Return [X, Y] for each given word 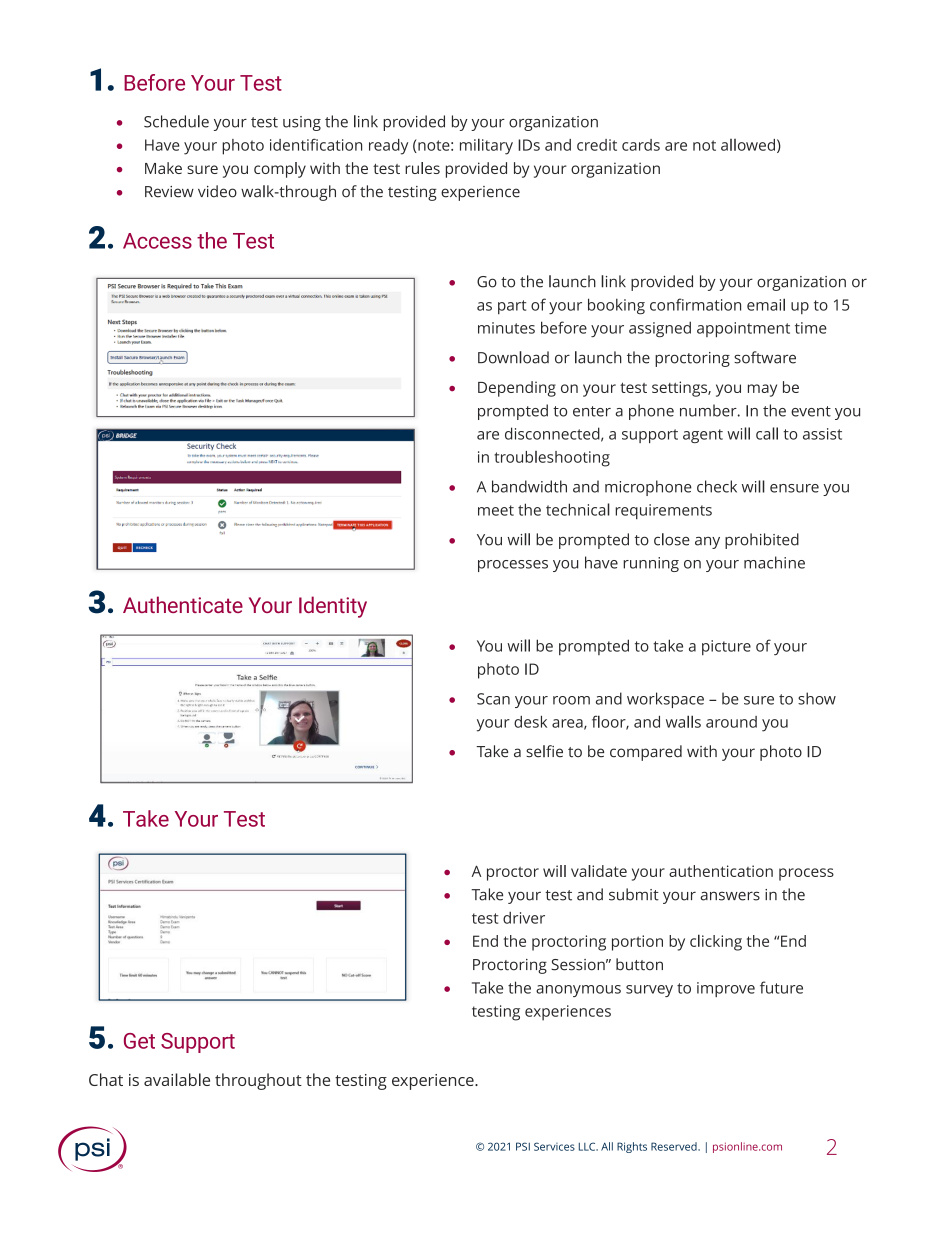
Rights [632, 1147]
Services [554, 1146]
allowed [748, 145]
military [486, 146]
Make [163, 168]
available [177, 1079]
